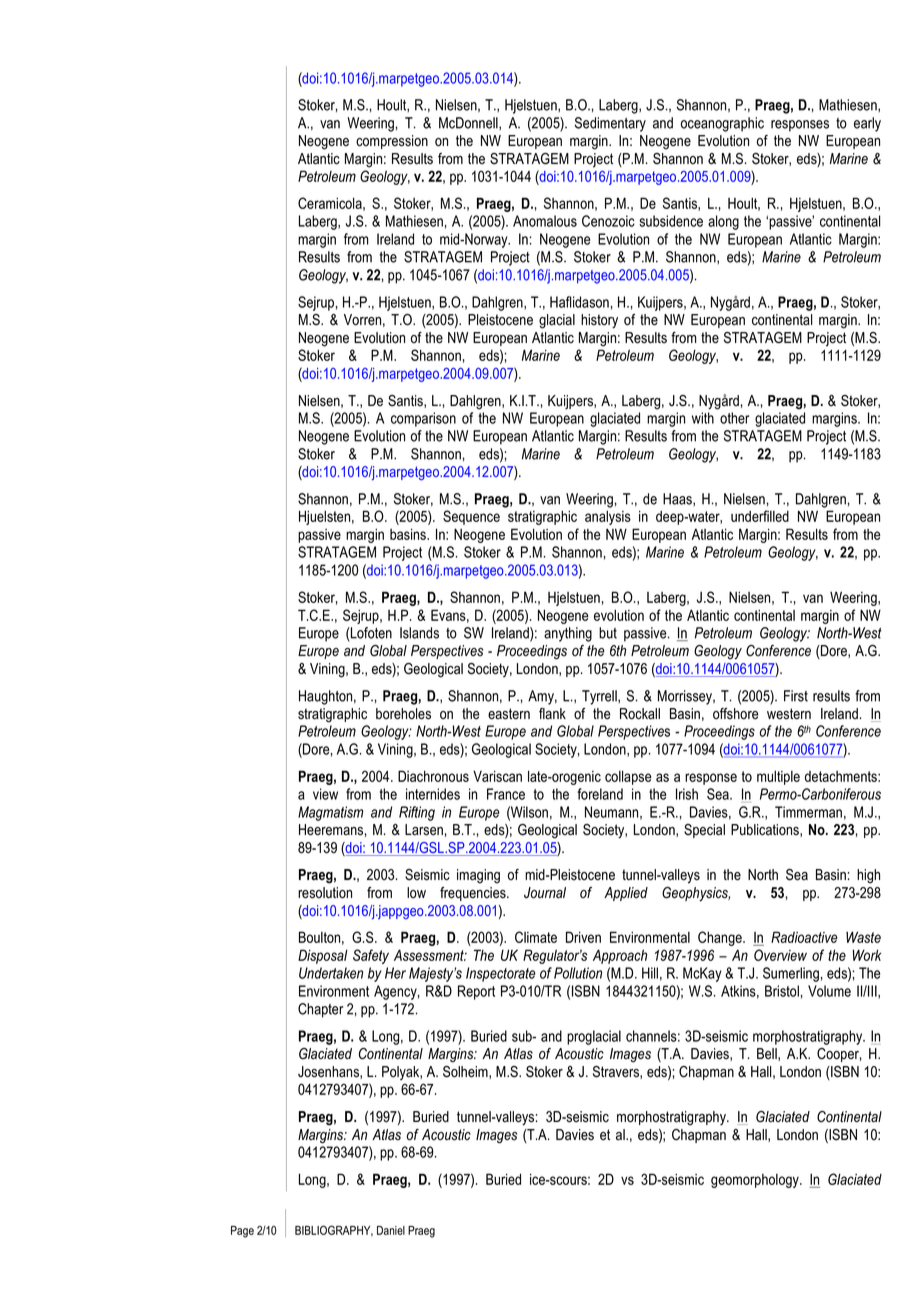 The width and height of the document is (924, 1308). I want to click on comparison, so click(423, 419).
